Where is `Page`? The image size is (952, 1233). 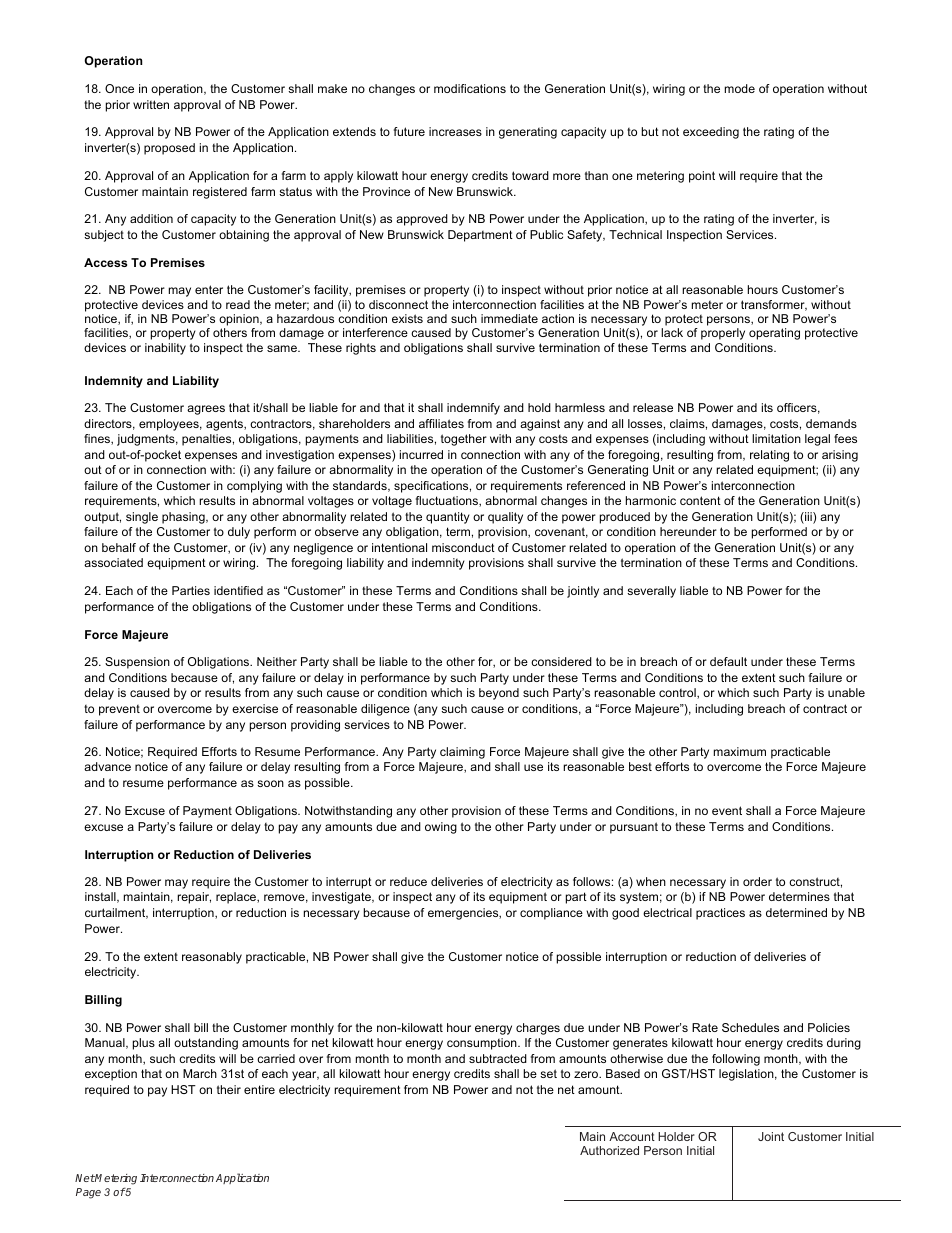
Page is located at coordinates (88, 1193).
